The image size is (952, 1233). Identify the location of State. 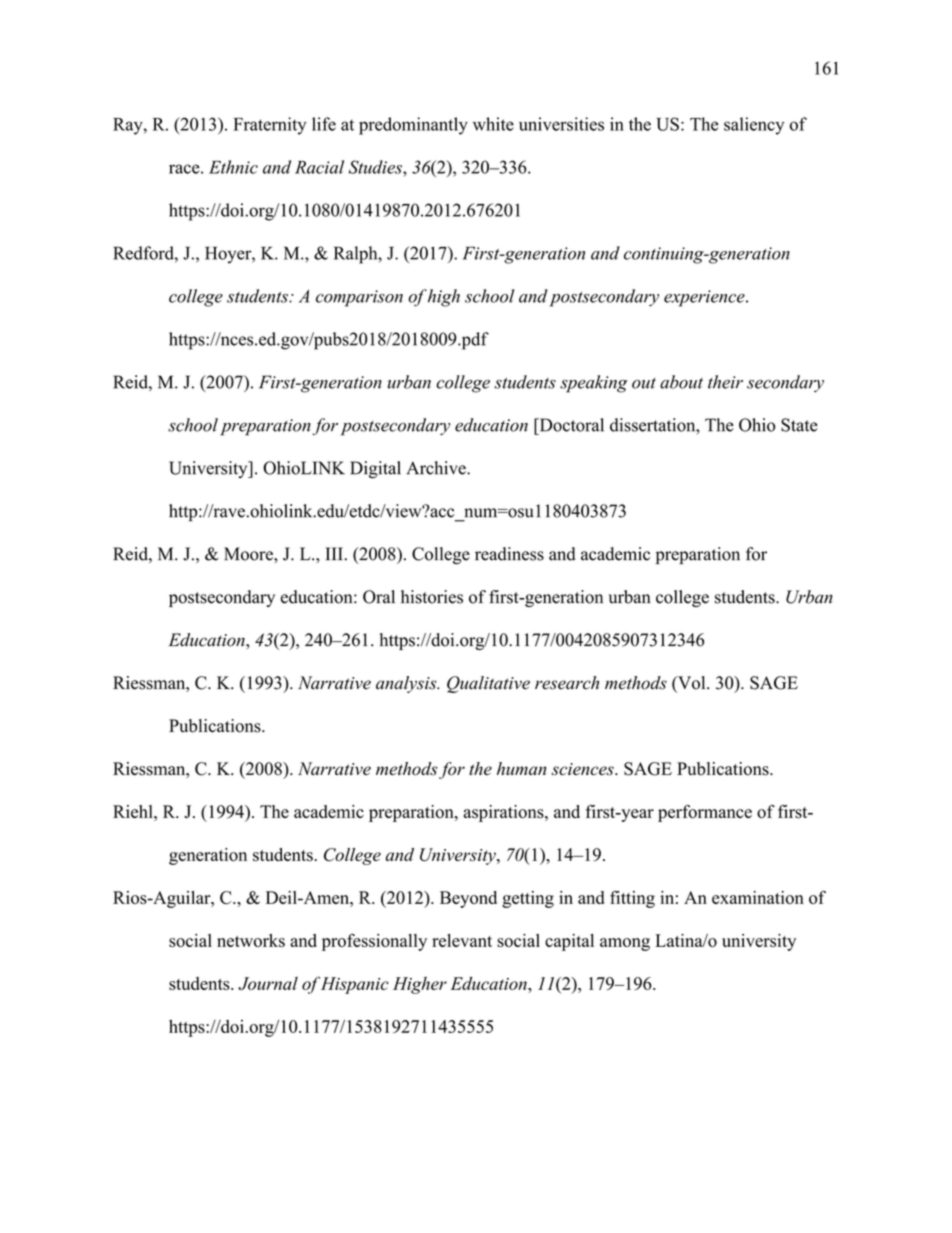
(799, 425).
